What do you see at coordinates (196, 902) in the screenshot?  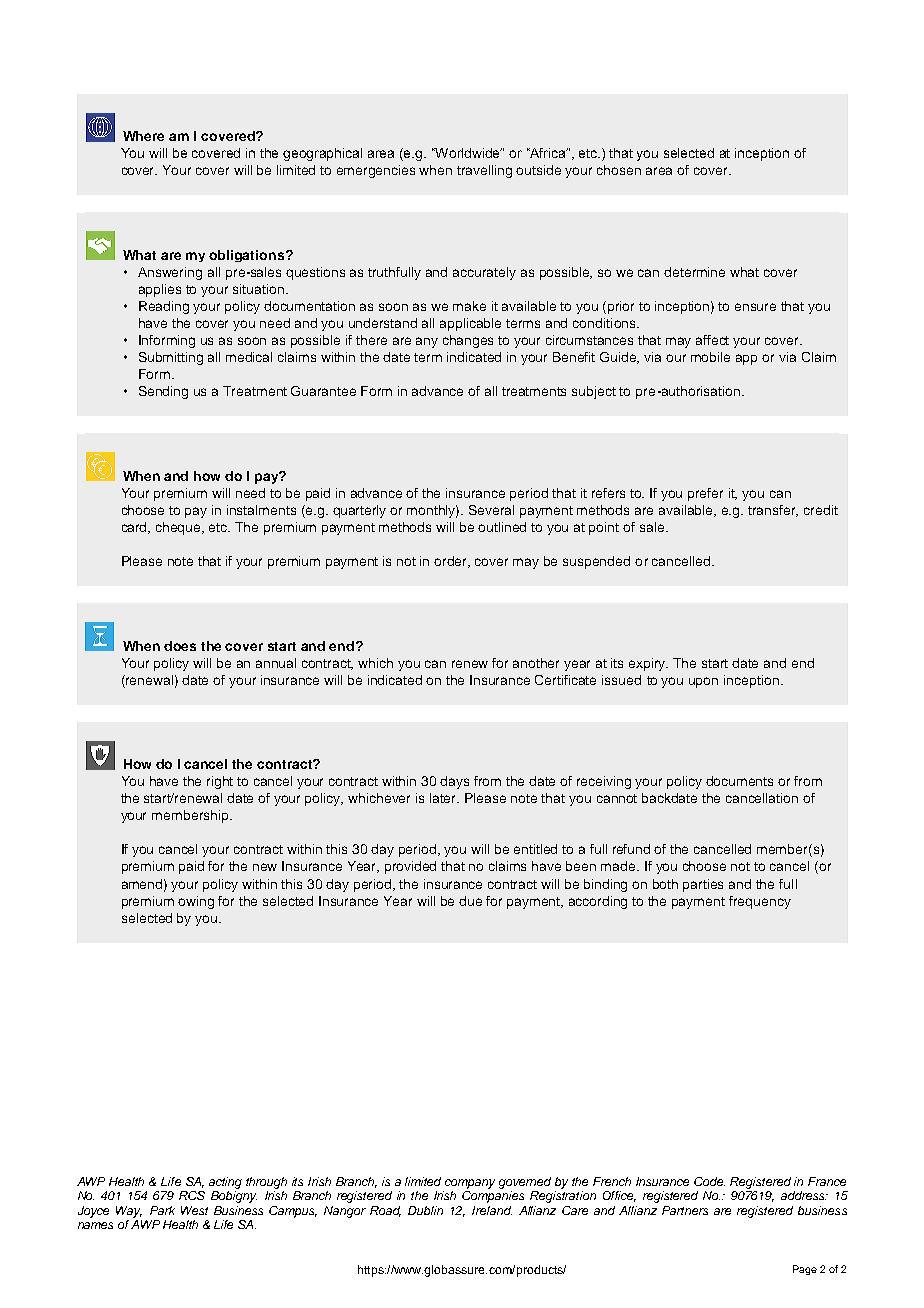 I see `owing` at bounding box center [196, 902].
